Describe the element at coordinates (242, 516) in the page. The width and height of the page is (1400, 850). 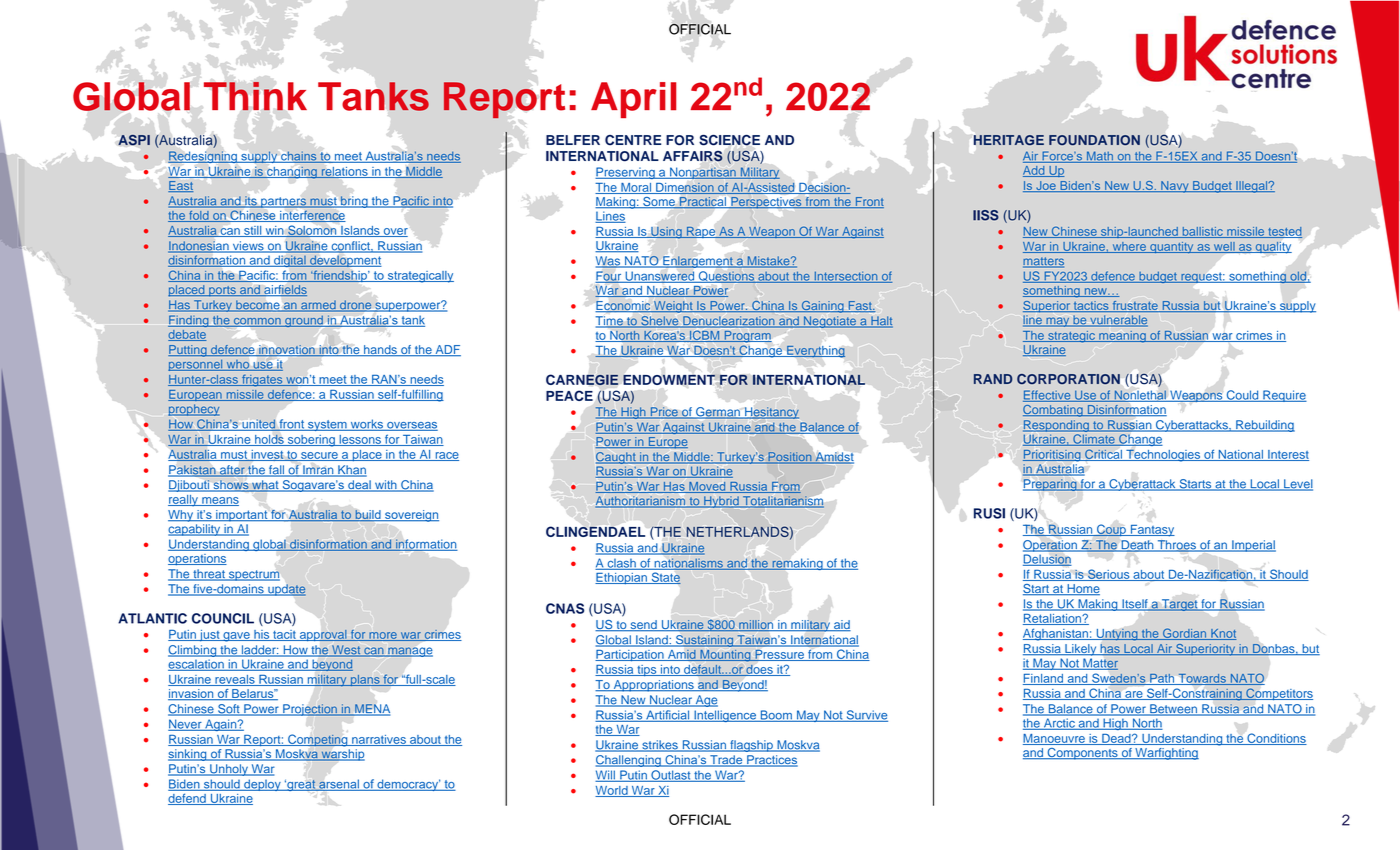
I see `important` at that location.
